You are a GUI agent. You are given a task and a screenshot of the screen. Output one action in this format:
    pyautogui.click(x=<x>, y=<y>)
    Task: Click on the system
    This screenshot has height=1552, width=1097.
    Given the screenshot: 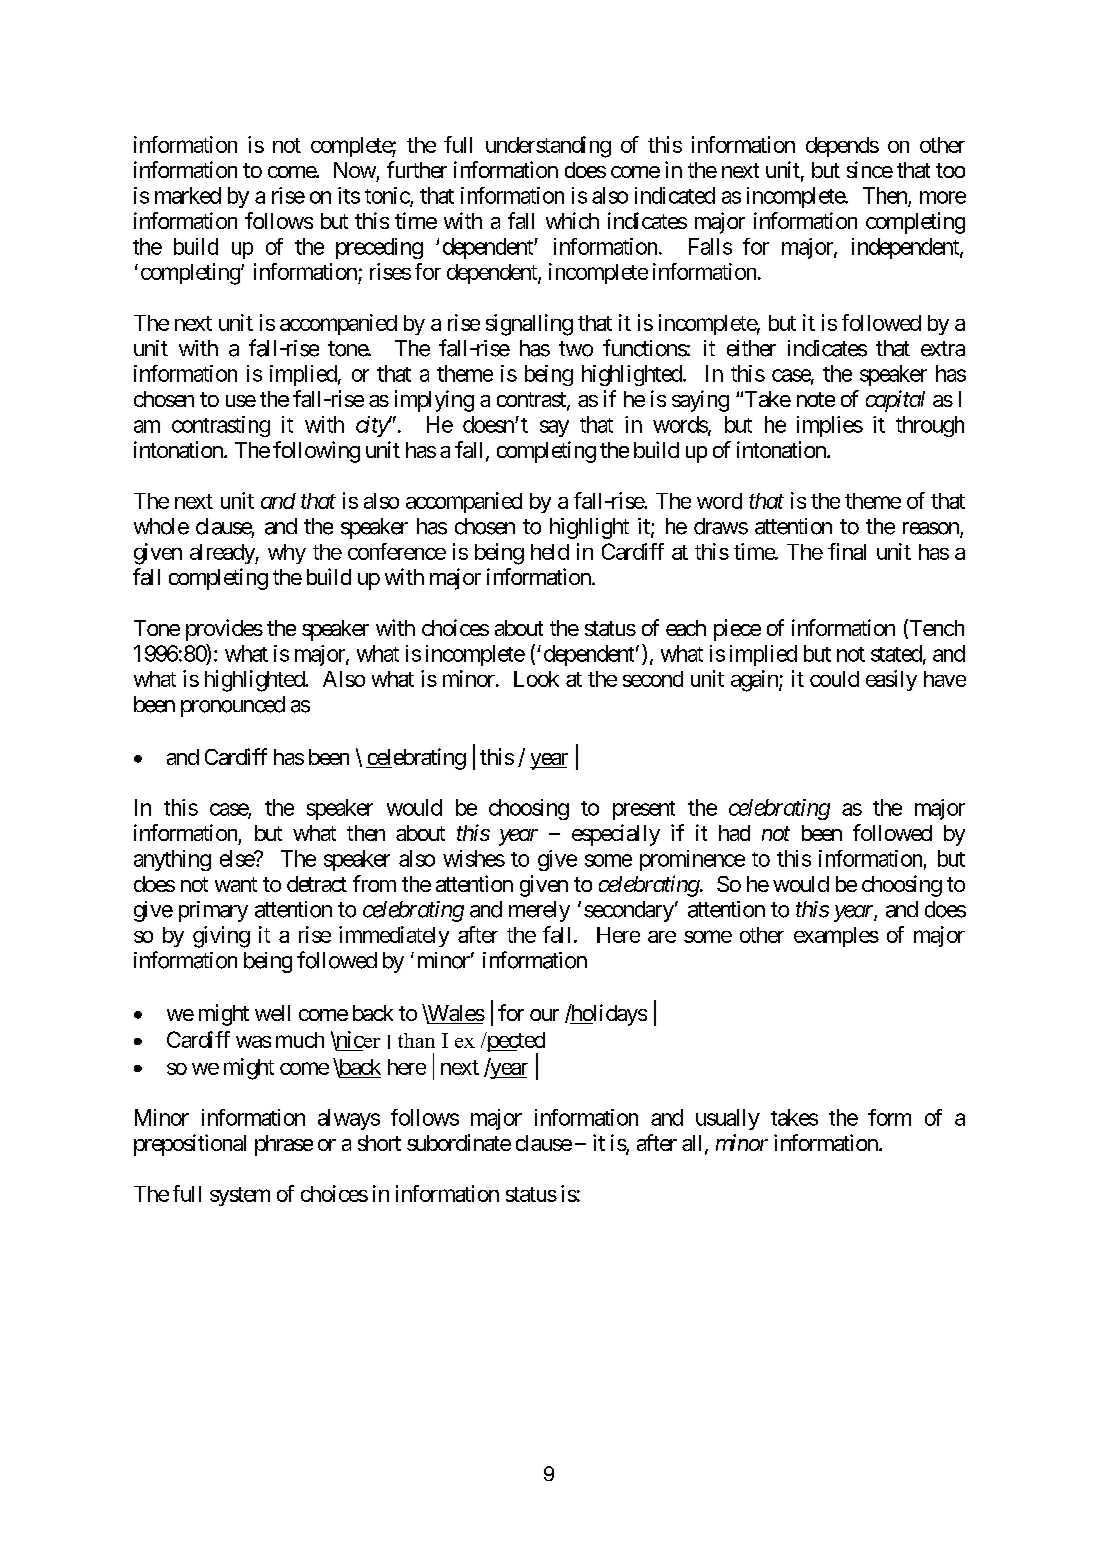 What is the action you would take?
    pyautogui.click(x=240, y=1196)
